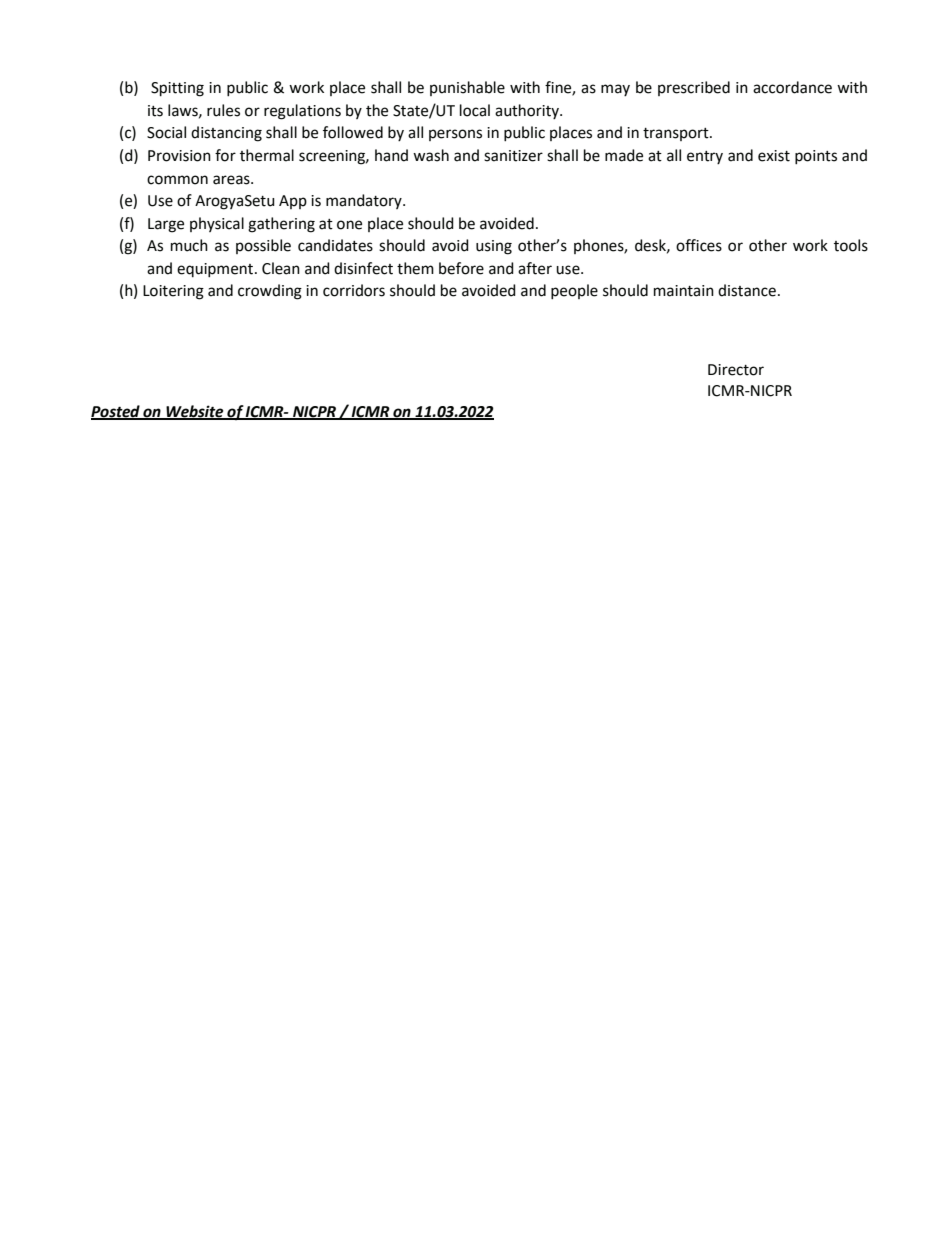 The width and height of the screenshot is (952, 1233). Describe the element at coordinates (699, 245) in the screenshot. I see `offices` at that location.
